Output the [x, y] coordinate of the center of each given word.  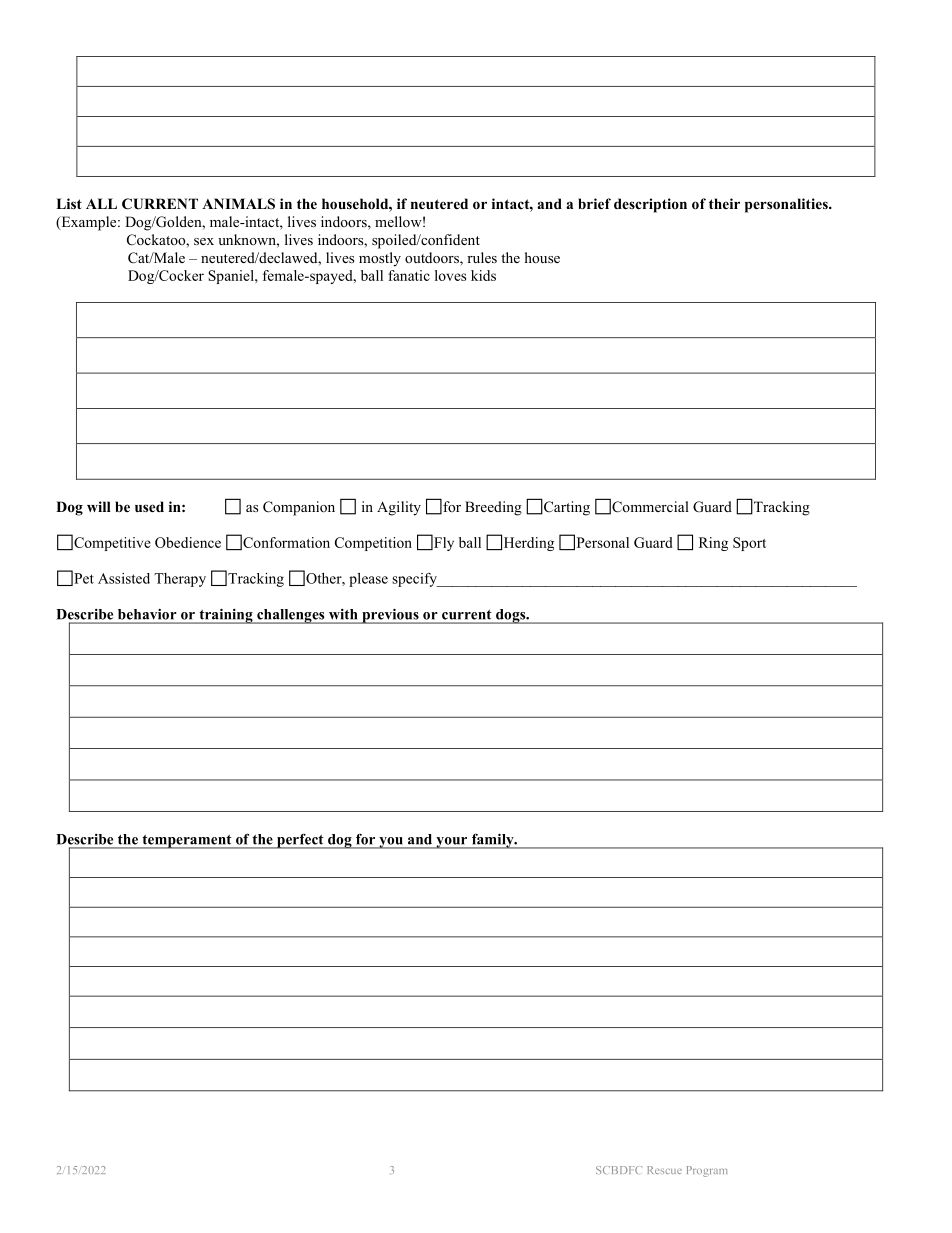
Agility [399, 508]
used [149, 506]
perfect [300, 841]
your [452, 843]
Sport [749, 544]
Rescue [664, 1170]
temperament [187, 842]
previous [390, 616]
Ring [713, 544]
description [650, 205]
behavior [147, 614]
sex [204, 241]
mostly [380, 259]
